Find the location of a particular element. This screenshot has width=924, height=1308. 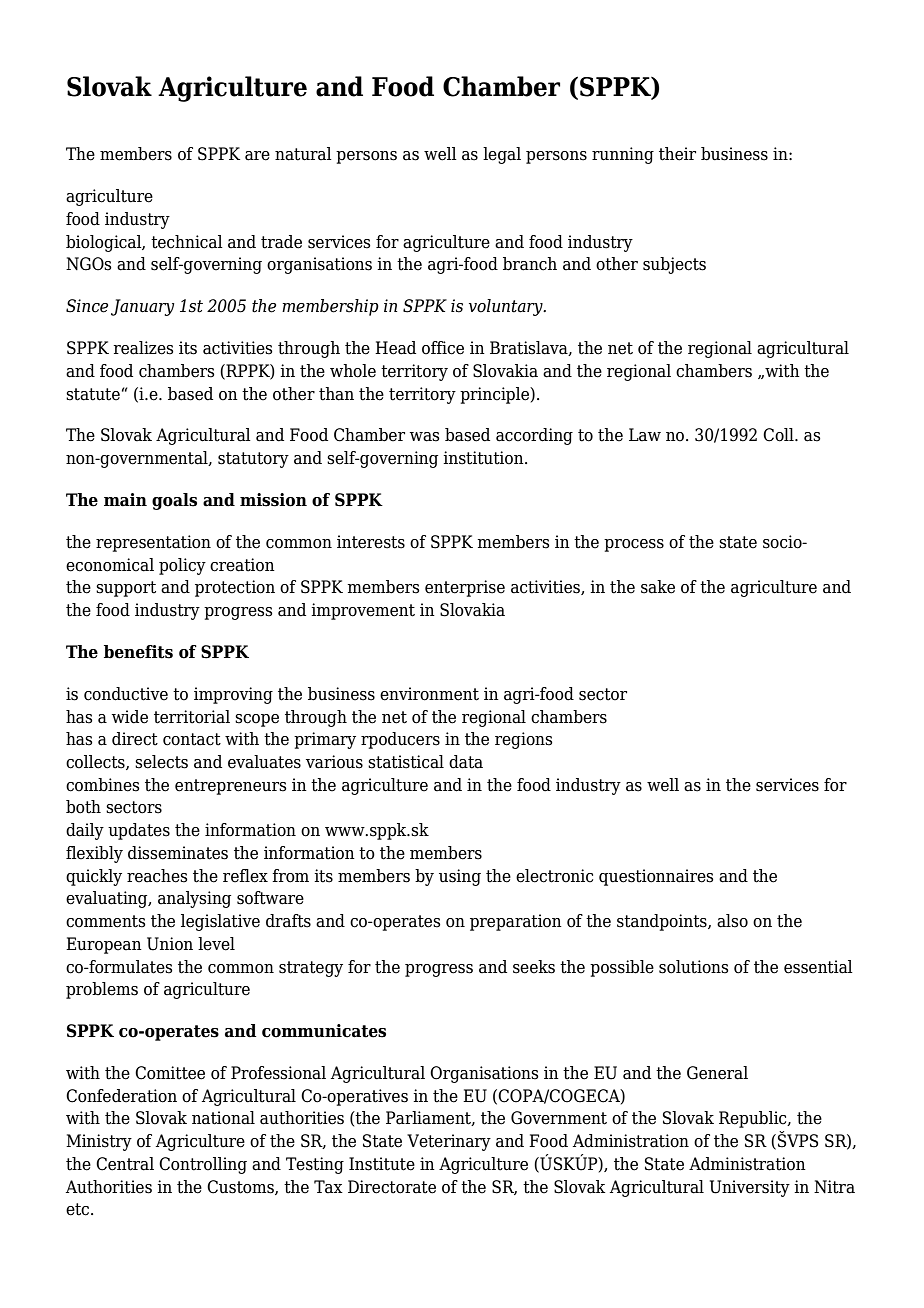

goals is located at coordinates (174, 501).
